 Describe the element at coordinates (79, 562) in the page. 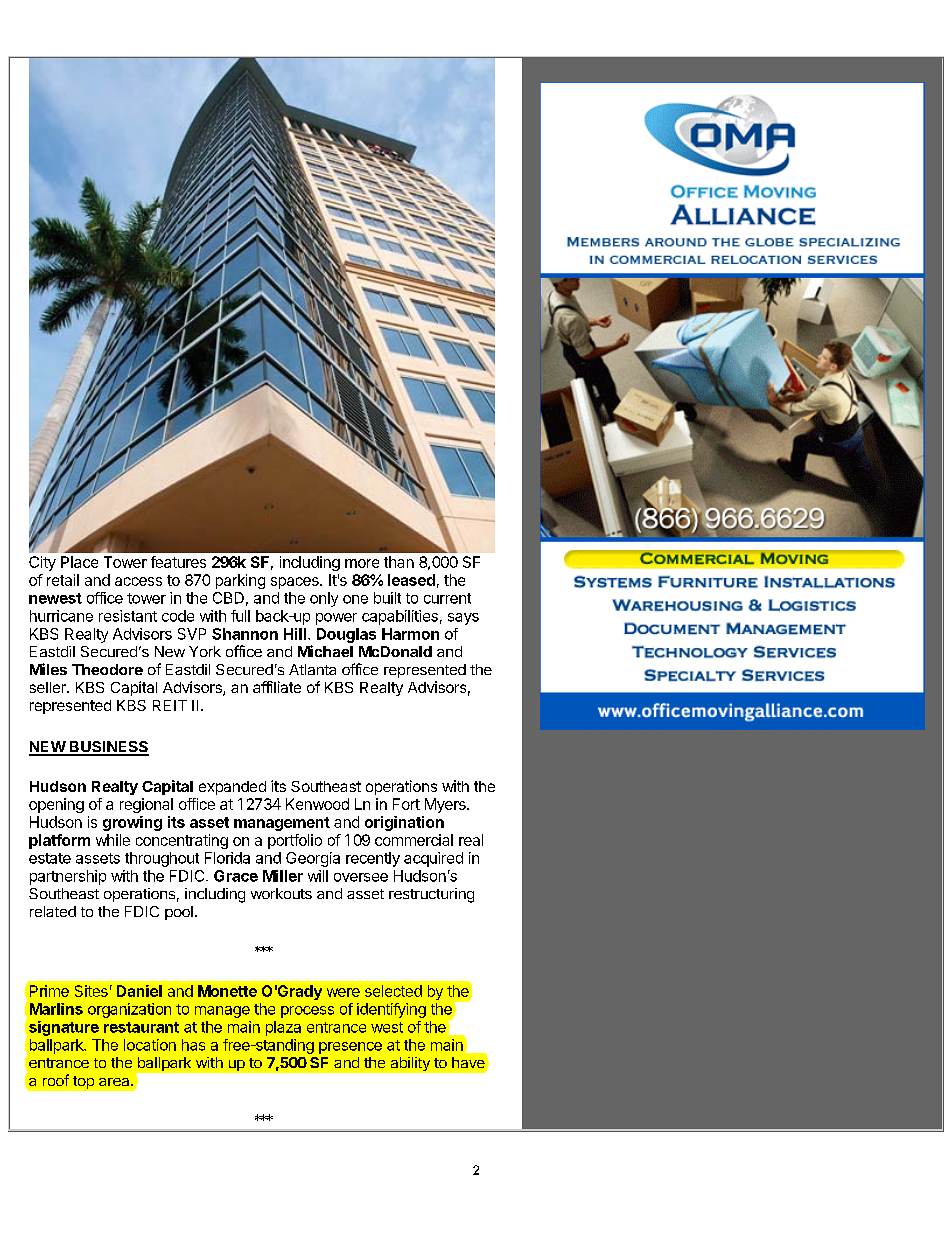

I see `Place` at that location.
